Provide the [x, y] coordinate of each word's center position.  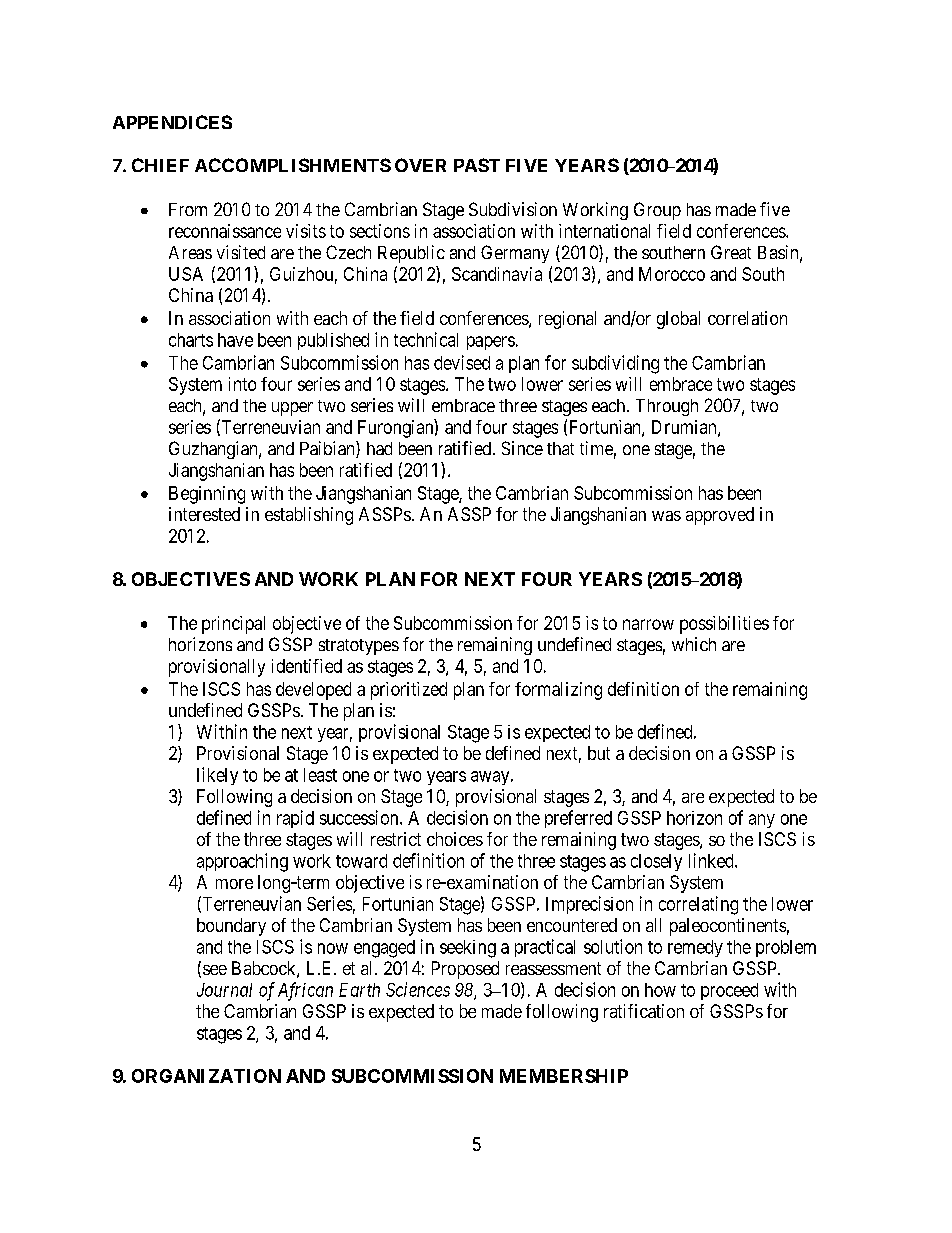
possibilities [724, 625]
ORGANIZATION [206, 1076]
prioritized [409, 691]
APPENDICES [172, 122]
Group [657, 211]
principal [233, 625]
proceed [729, 991]
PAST [477, 165]
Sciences [418, 989]
